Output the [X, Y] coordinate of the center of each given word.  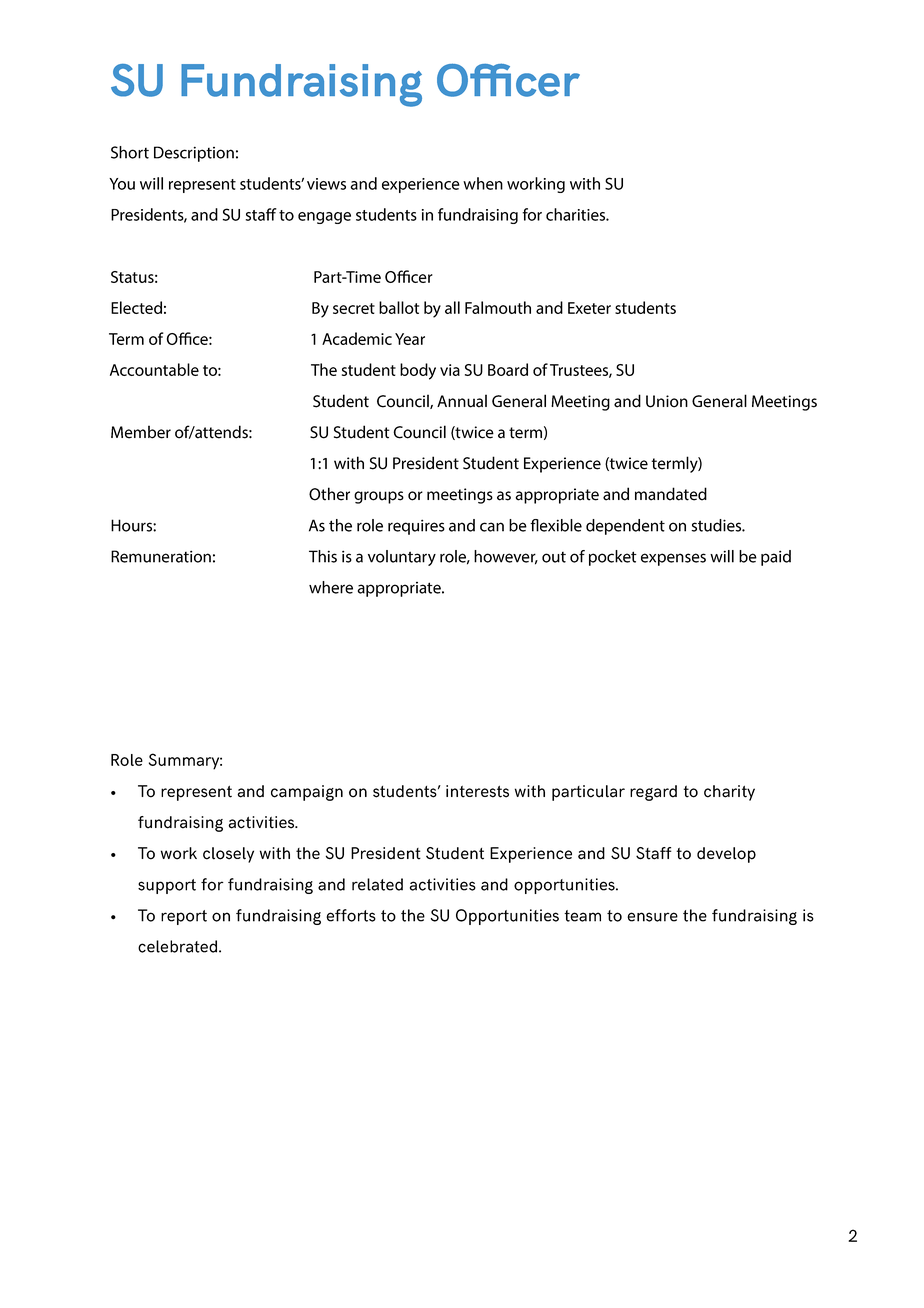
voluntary [402, 558]
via [450, 370]
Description [194, 154]
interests [477, 791]
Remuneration [161, 556]
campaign [307, 793]
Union [667, 401]
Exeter [589, 308]
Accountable [154, 369]
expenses [673, 559]
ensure [652, 917]
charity [729, 793]
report [184, 917]
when [483, 183]
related [377, 884]
